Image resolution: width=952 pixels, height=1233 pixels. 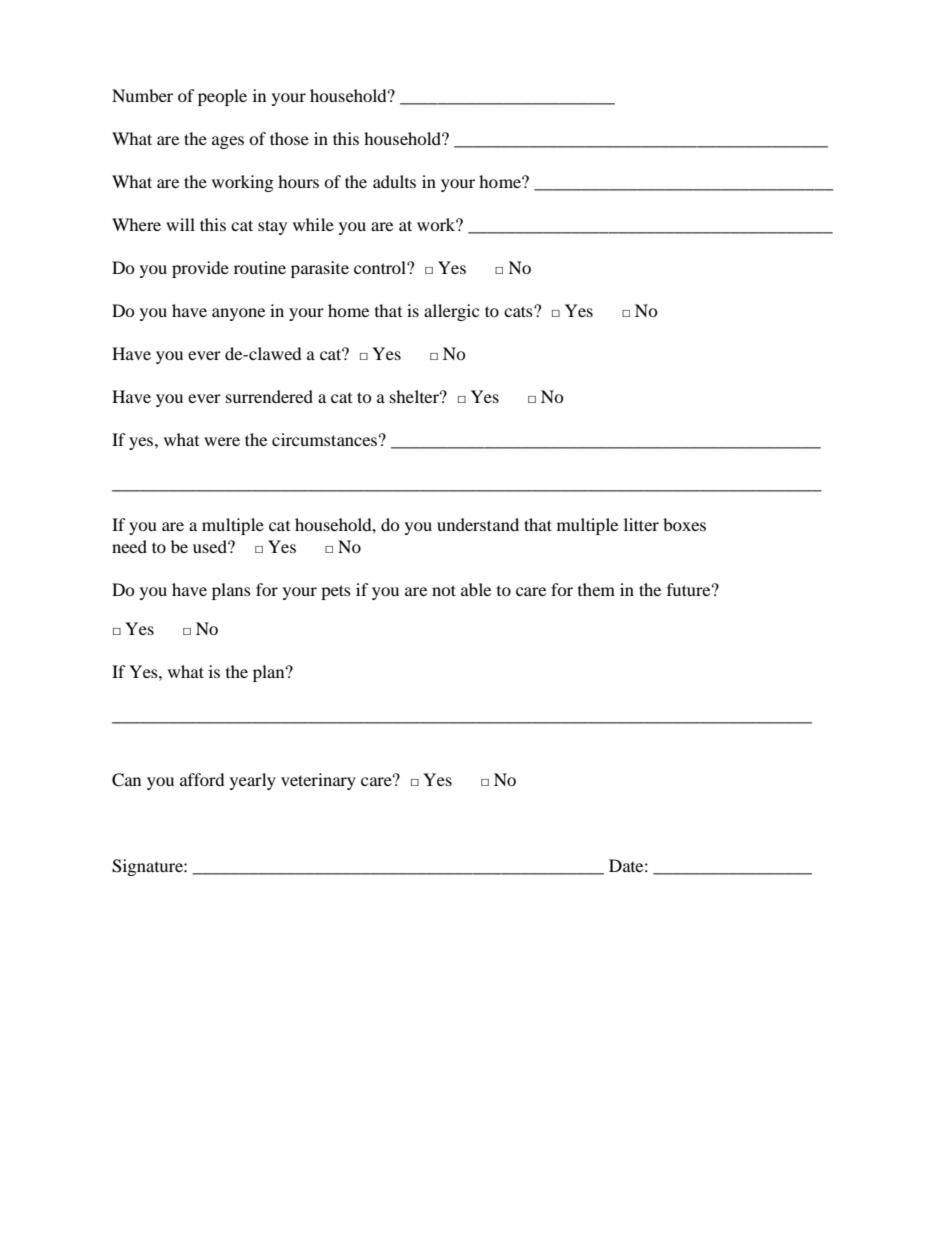 I want to click on parasite, so click(x=320, y=269).
